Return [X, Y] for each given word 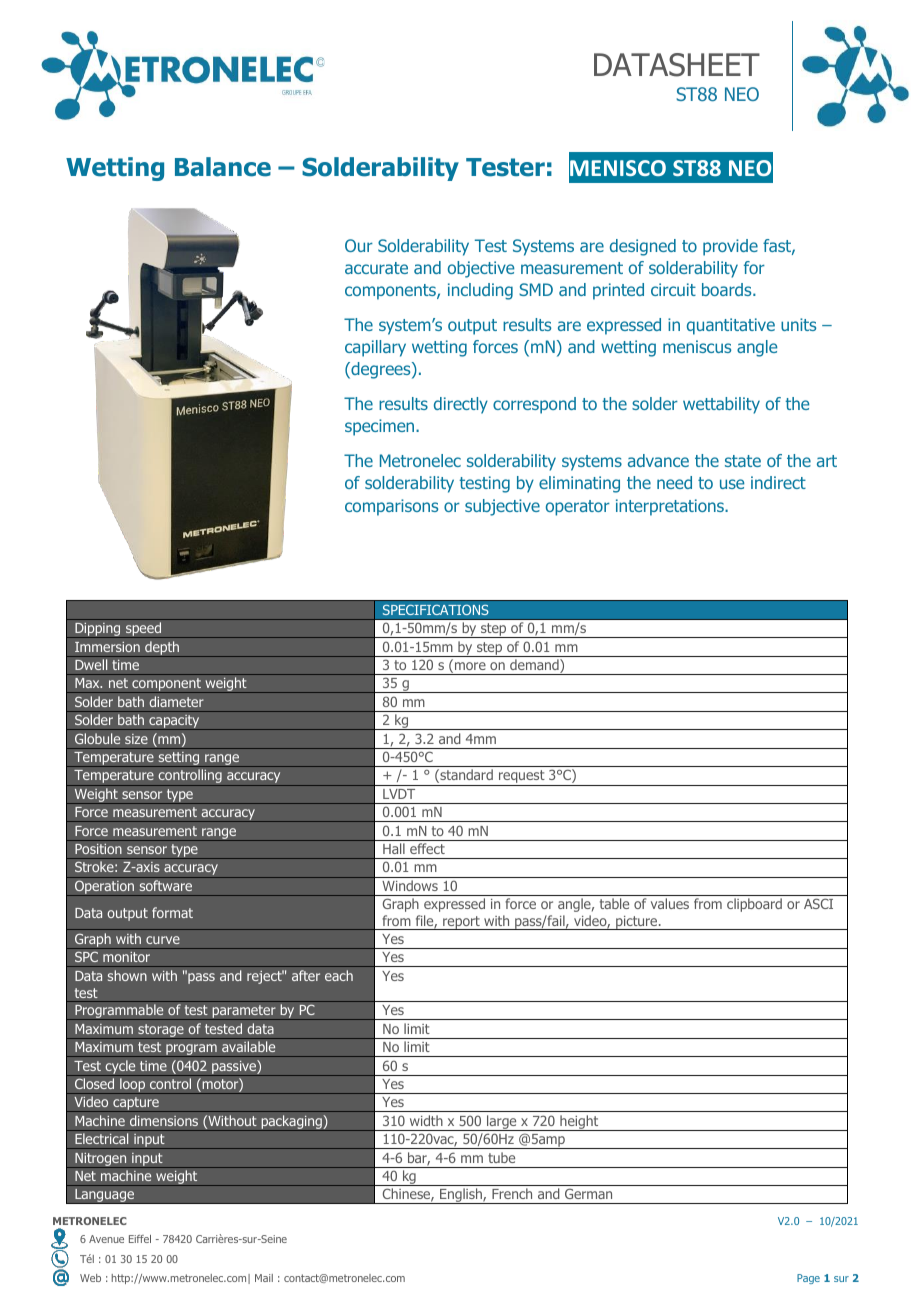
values [670, 903]
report [461, 923]
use [732, 484]
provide [730, 247]
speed [144, 630]
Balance [223, 167]
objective [481, 269]
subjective [502, 507]
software [165, 886]
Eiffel [140, 1239]
